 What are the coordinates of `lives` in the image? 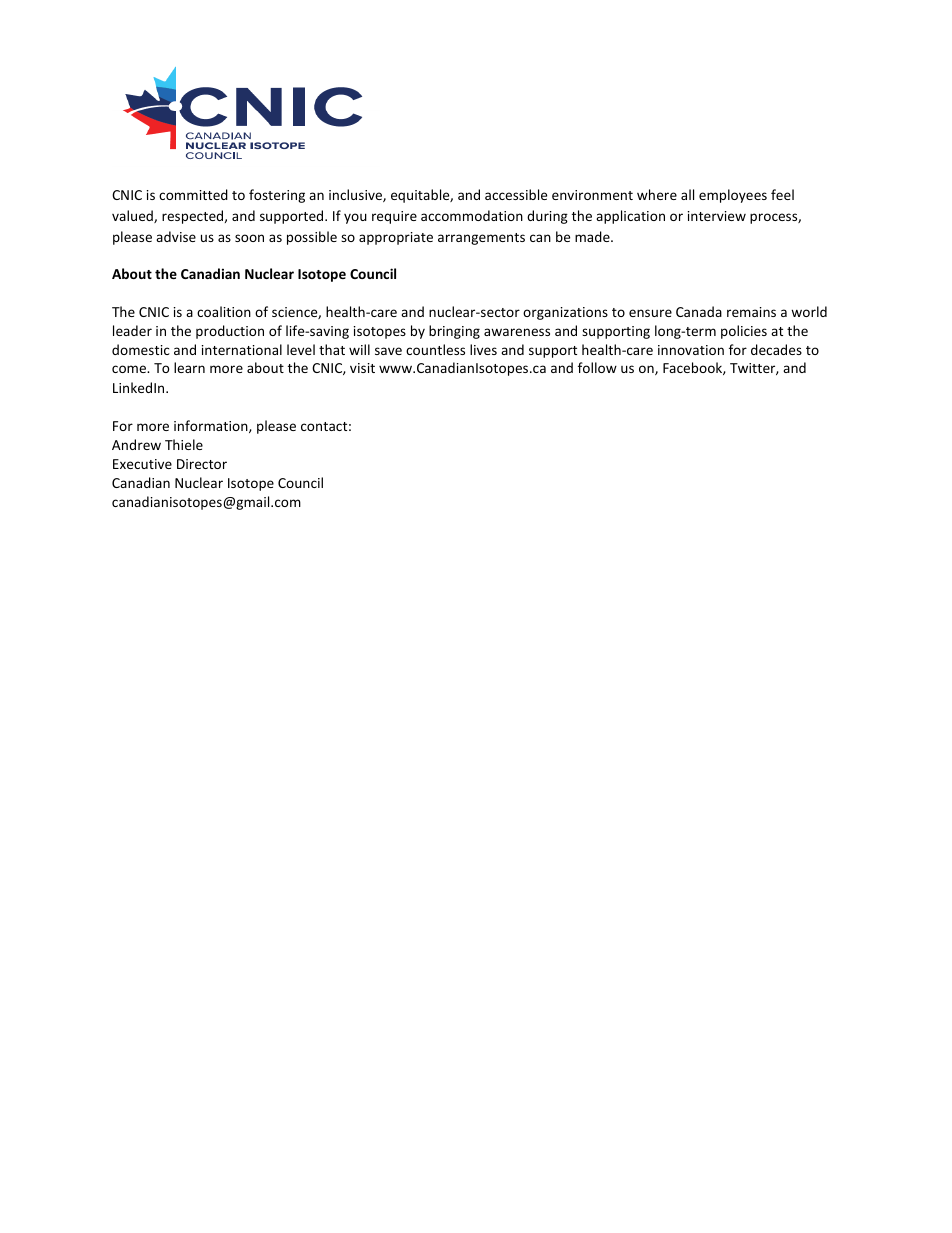 It's located at (483, 349).
